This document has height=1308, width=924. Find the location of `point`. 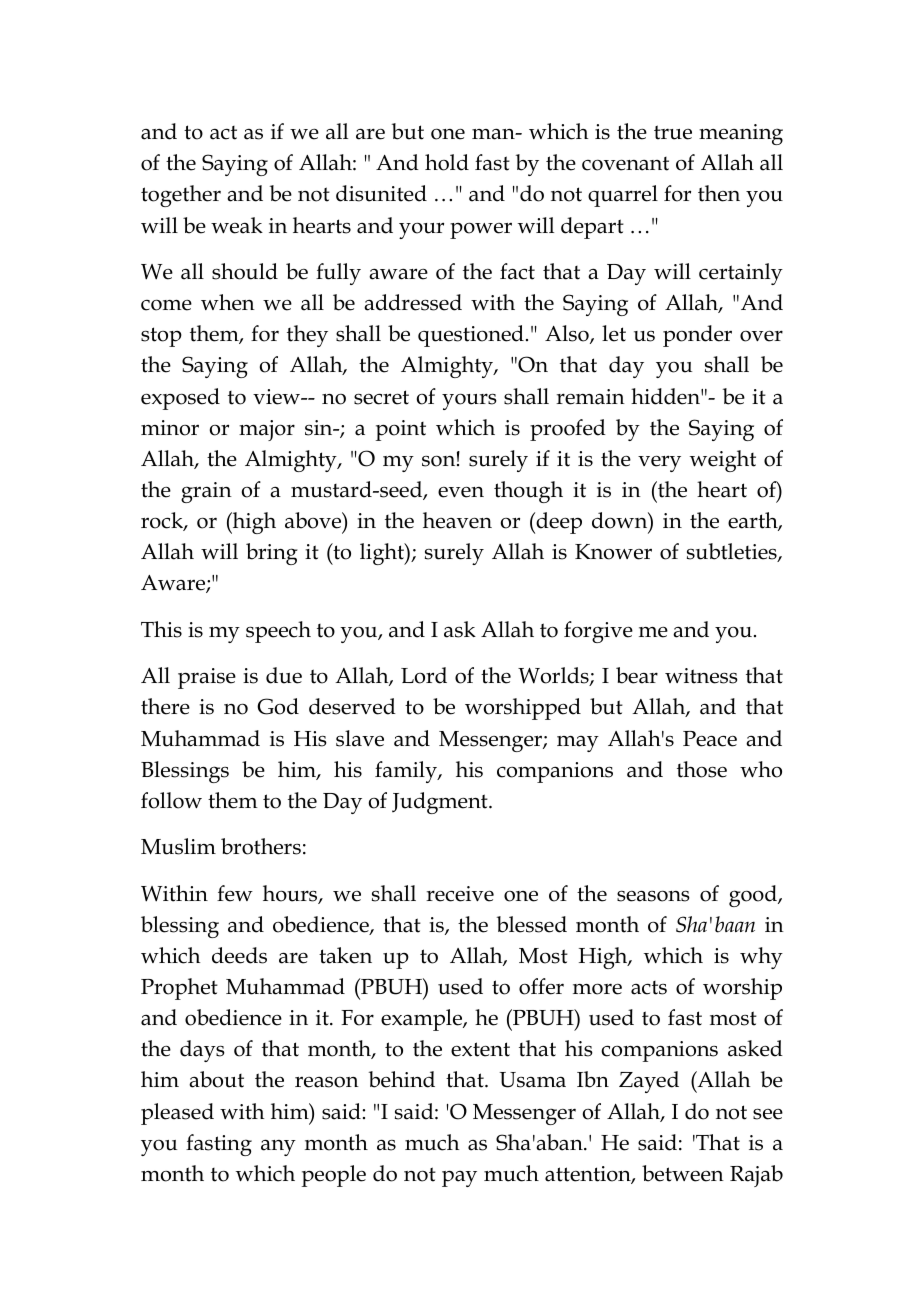

point is located at coordinates (401, 430).
